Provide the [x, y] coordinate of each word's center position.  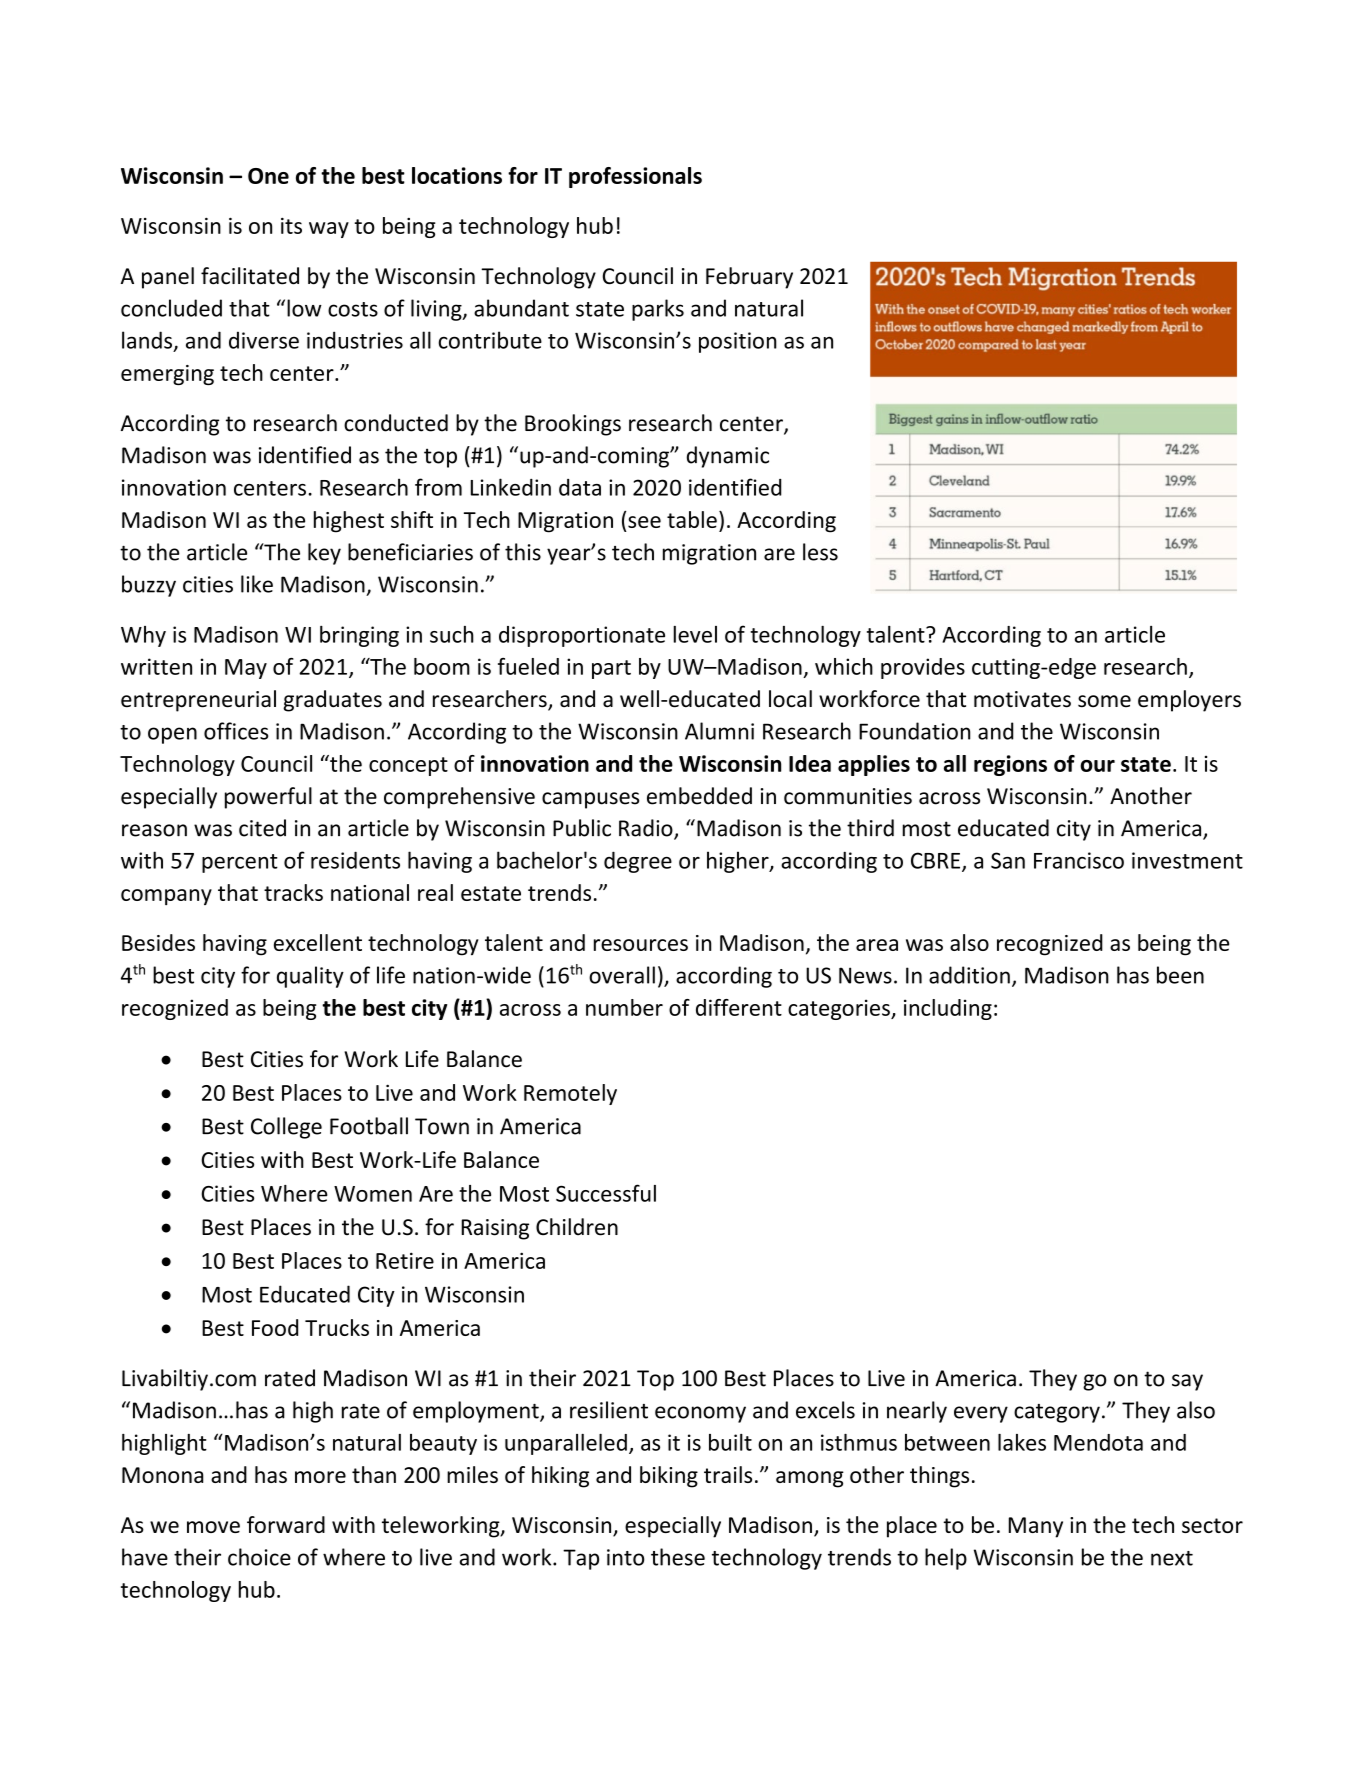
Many [1036, 1527]
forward [286, 1524]
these [678, 1557]
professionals [635, 177]
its [291, 226]
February [749, 278]
